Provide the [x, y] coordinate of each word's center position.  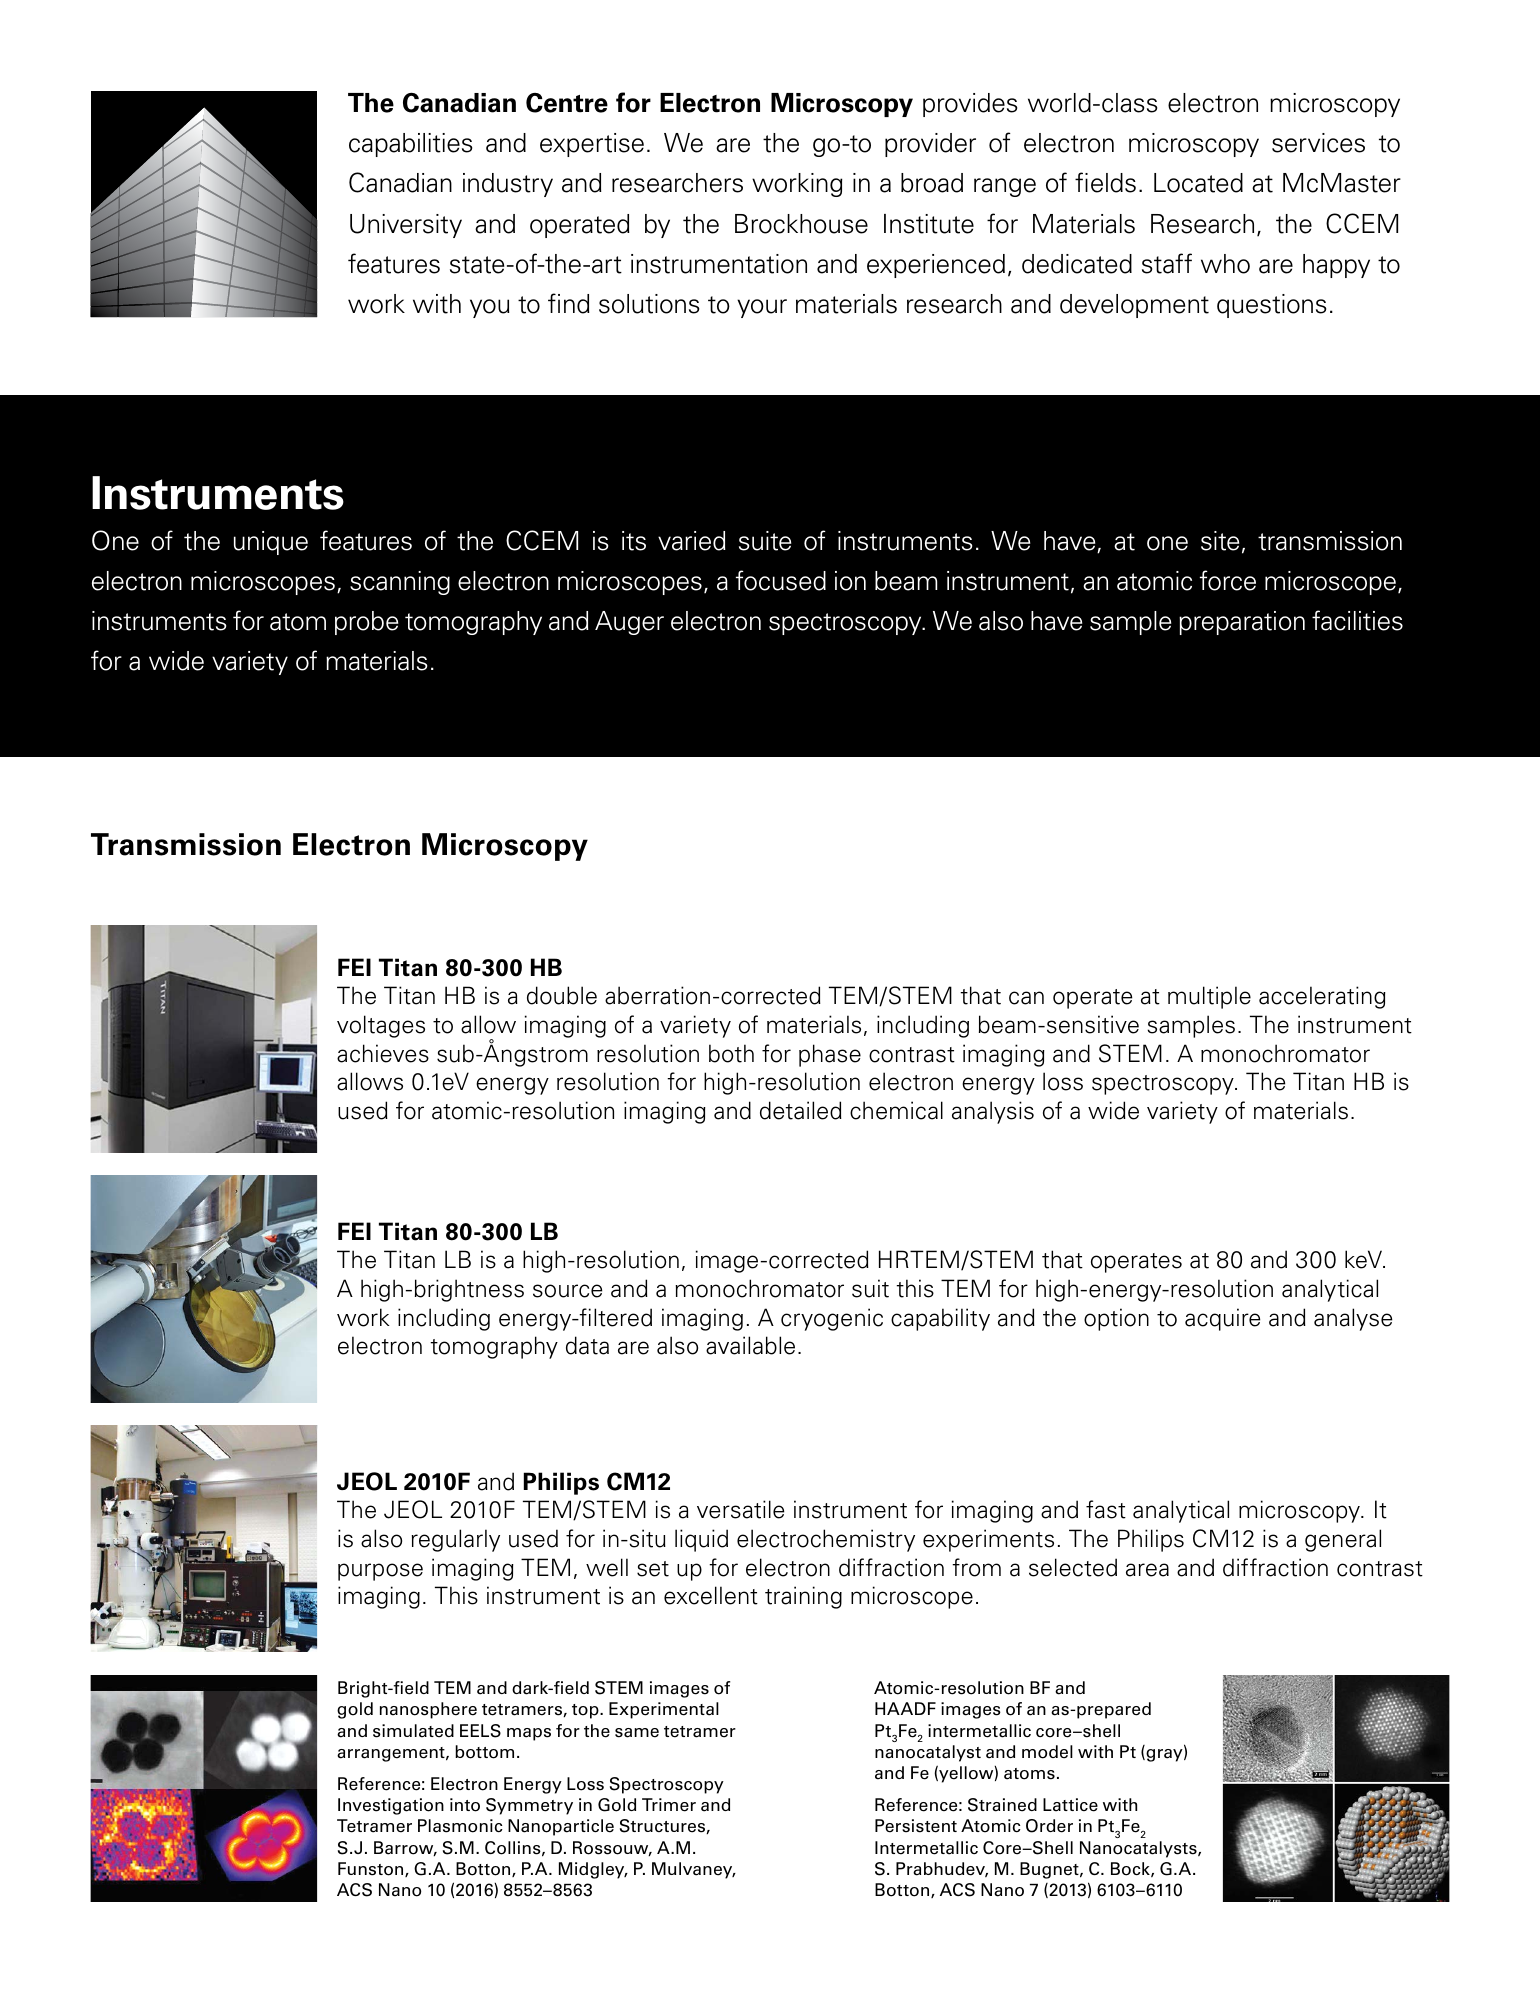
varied [692, 541]
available [750, 1345]
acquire [1222, 1319]
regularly [456, 1540]
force [1228, 580]
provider [930, 145]
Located [1198, 183]
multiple [1209, 997]
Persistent [916, 1826]
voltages [381, 1026]
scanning [400, 583]
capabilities [410, 145]
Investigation [391, 1806]
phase [830, 1055]
